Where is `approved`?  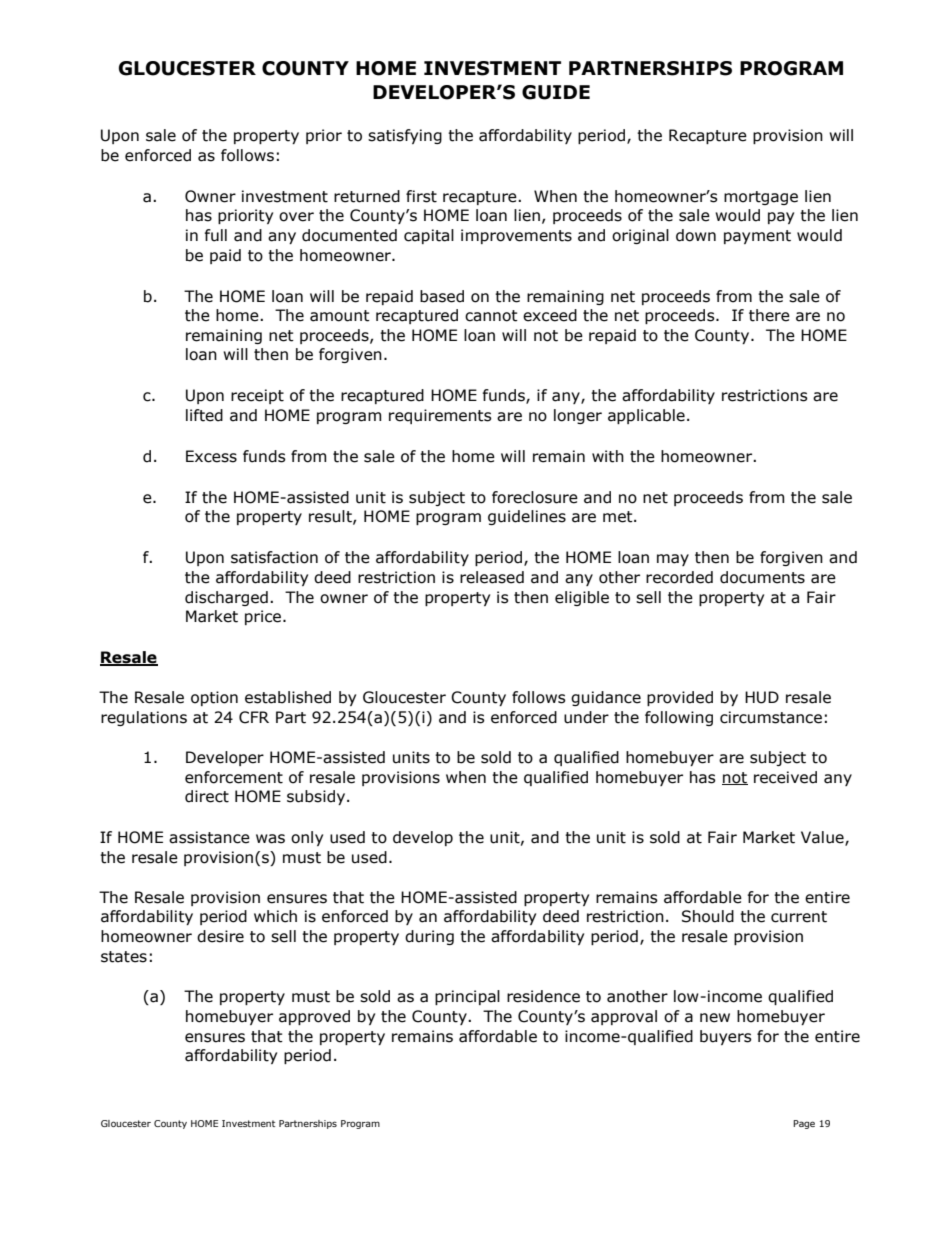 approved is located at coordinates (314, 1017).
